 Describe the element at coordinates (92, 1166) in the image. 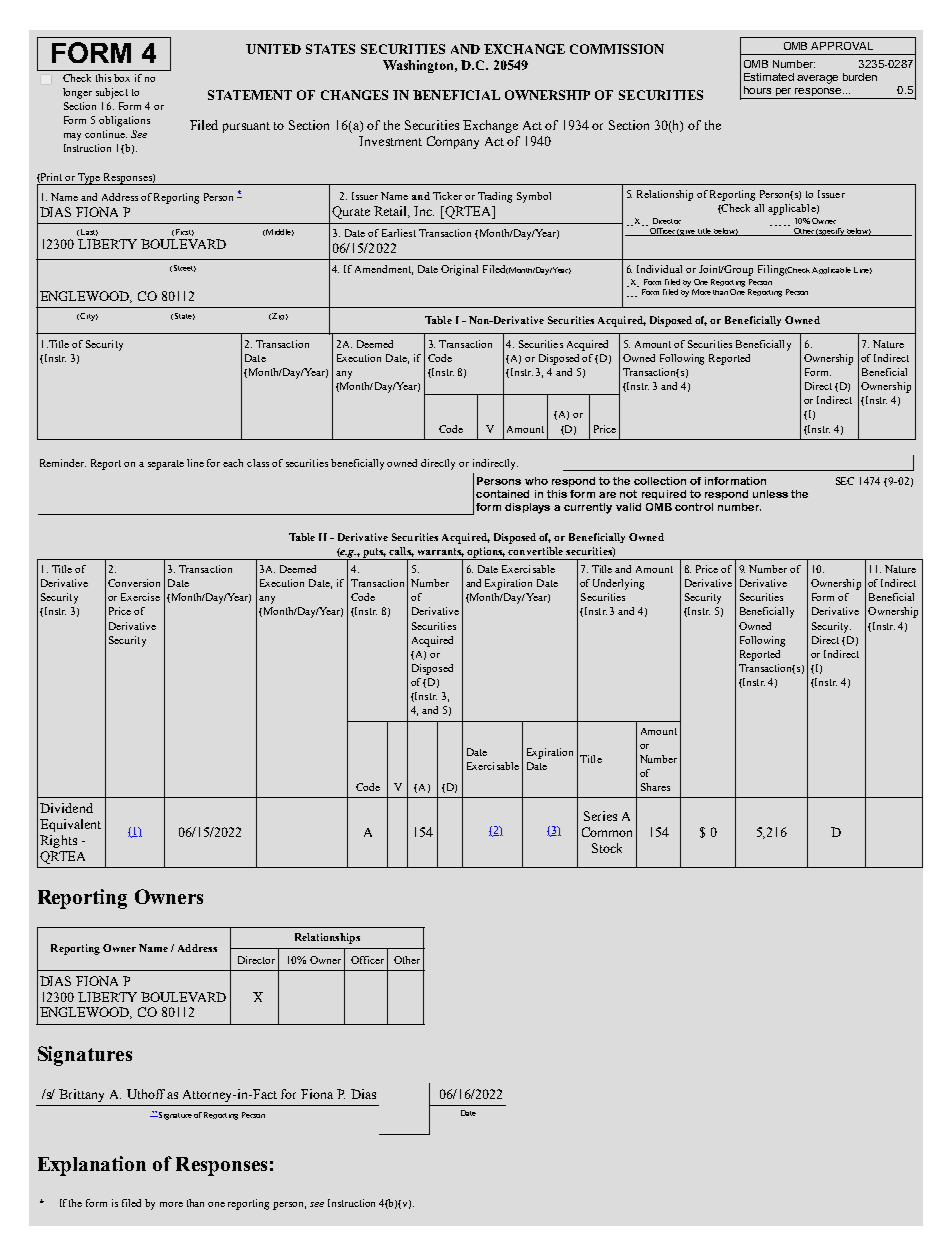

I see `Explanation` at that location.
